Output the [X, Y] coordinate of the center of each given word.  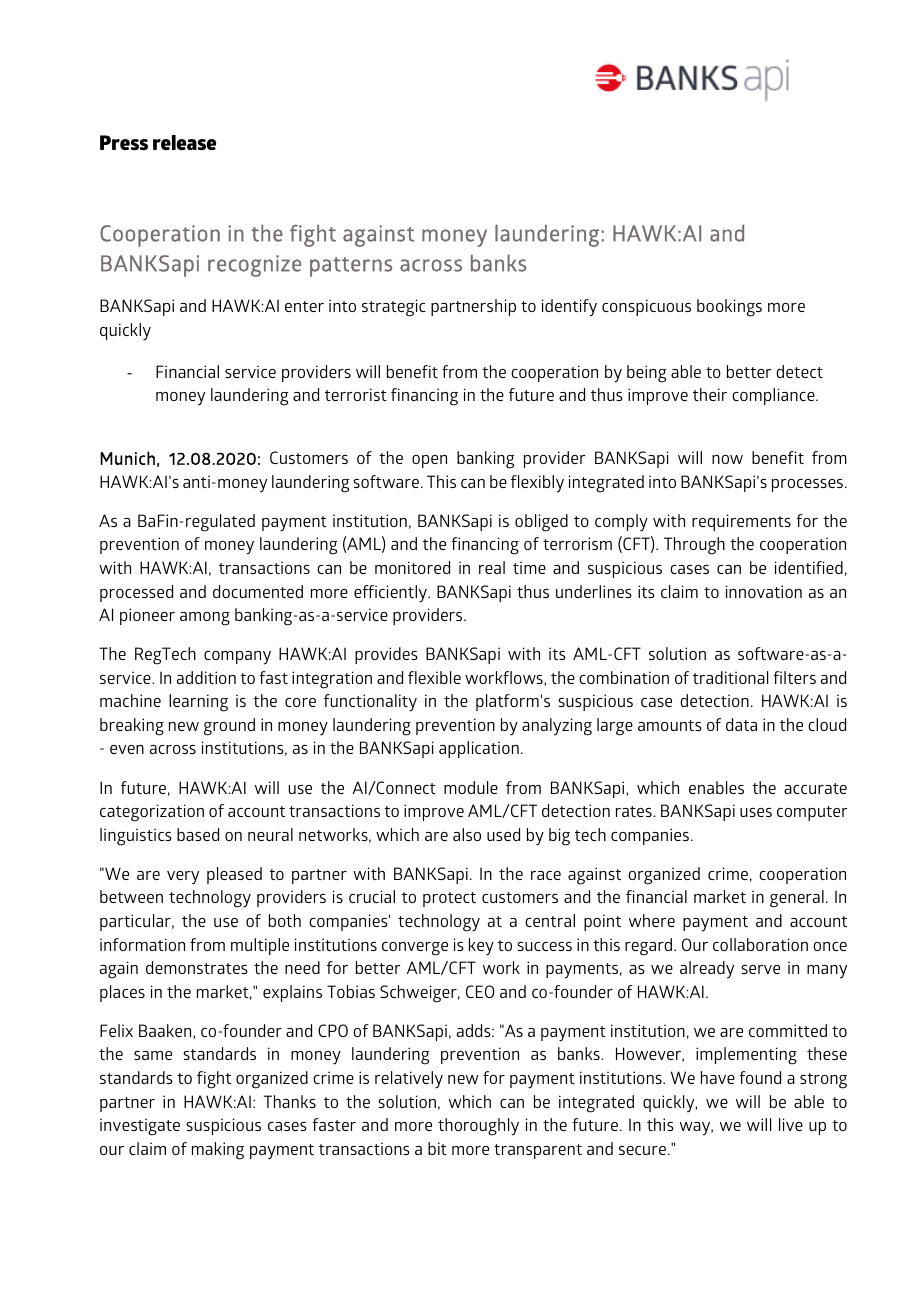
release [184, 142]
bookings [729, 308]
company [237, 658]
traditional [730, 677]
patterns [351, 267]
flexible [434, 677]
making [218, 1151]
